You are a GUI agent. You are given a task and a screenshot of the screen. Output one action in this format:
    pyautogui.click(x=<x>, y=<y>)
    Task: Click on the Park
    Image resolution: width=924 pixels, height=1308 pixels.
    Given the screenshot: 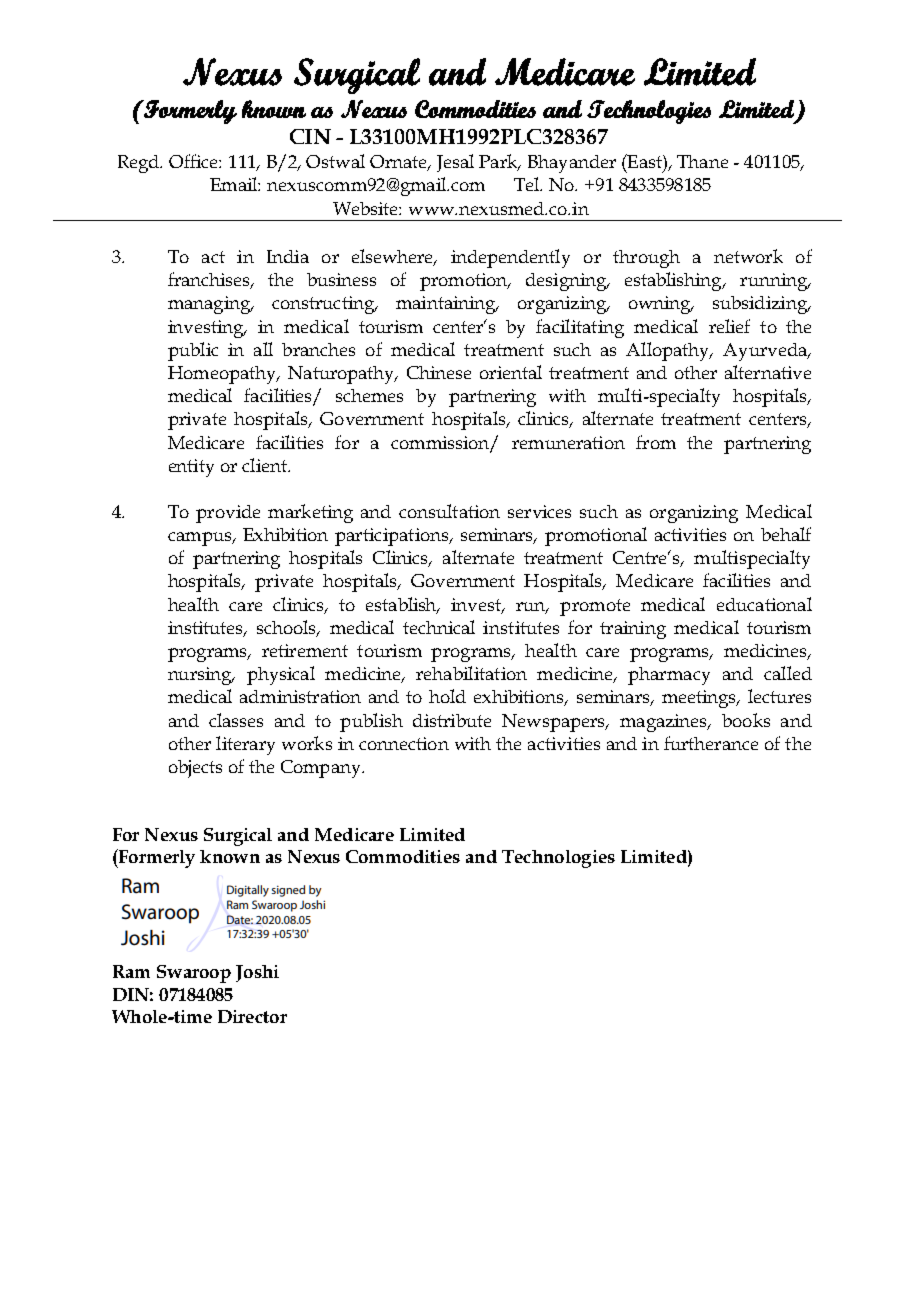 What is the action you would take?
    pyautogui.click(x=499, y=162)
